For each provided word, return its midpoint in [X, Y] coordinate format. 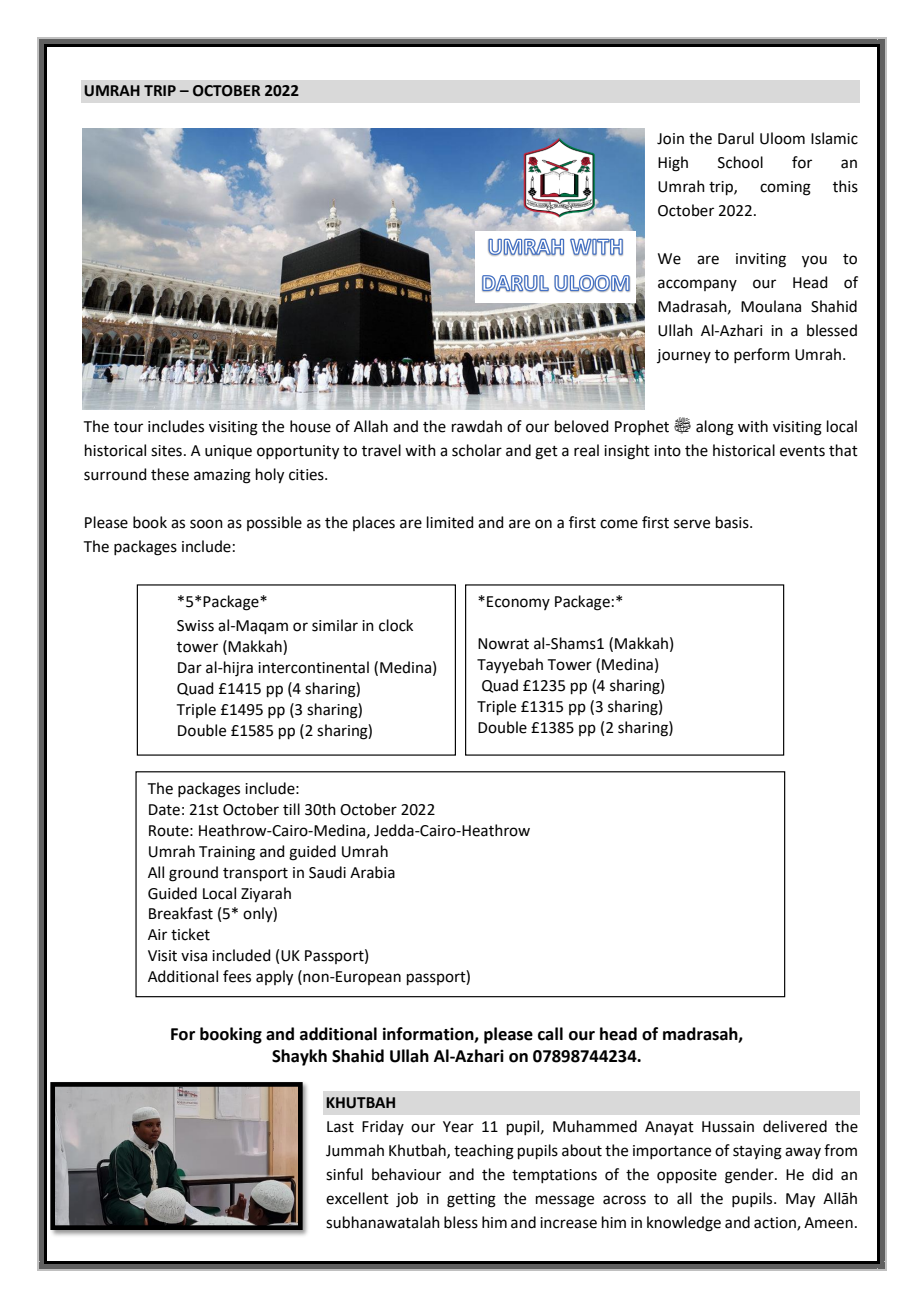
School [740, 162]
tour [128, 427]
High [673, 164]
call [550, 1034]
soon [206, 524]
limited [450, 522]
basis [733, 522]
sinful [344, 1174]
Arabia [372, 872]
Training [227, 853]
